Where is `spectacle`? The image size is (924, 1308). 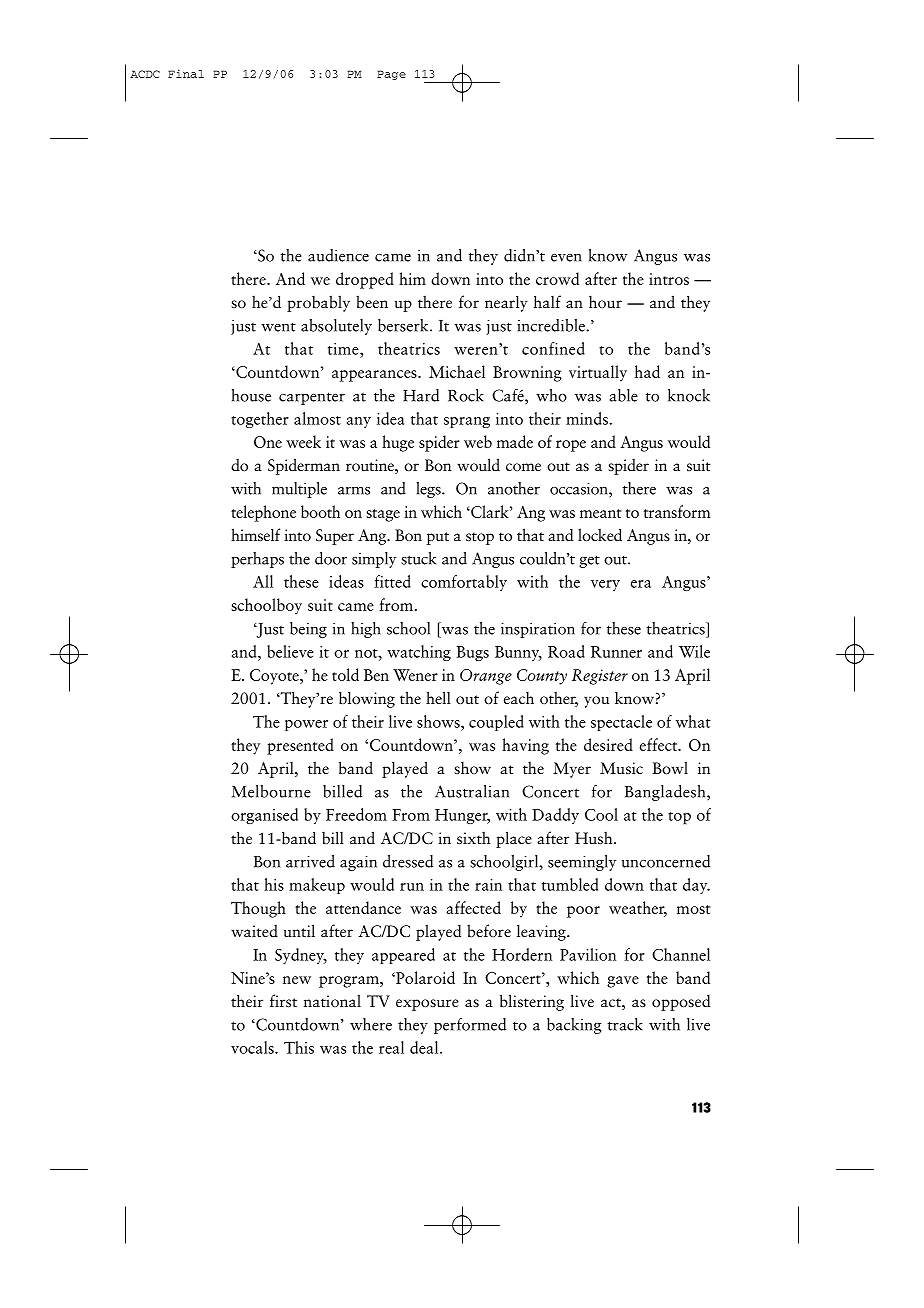 spectacle is located at coordinates (621, 723).
